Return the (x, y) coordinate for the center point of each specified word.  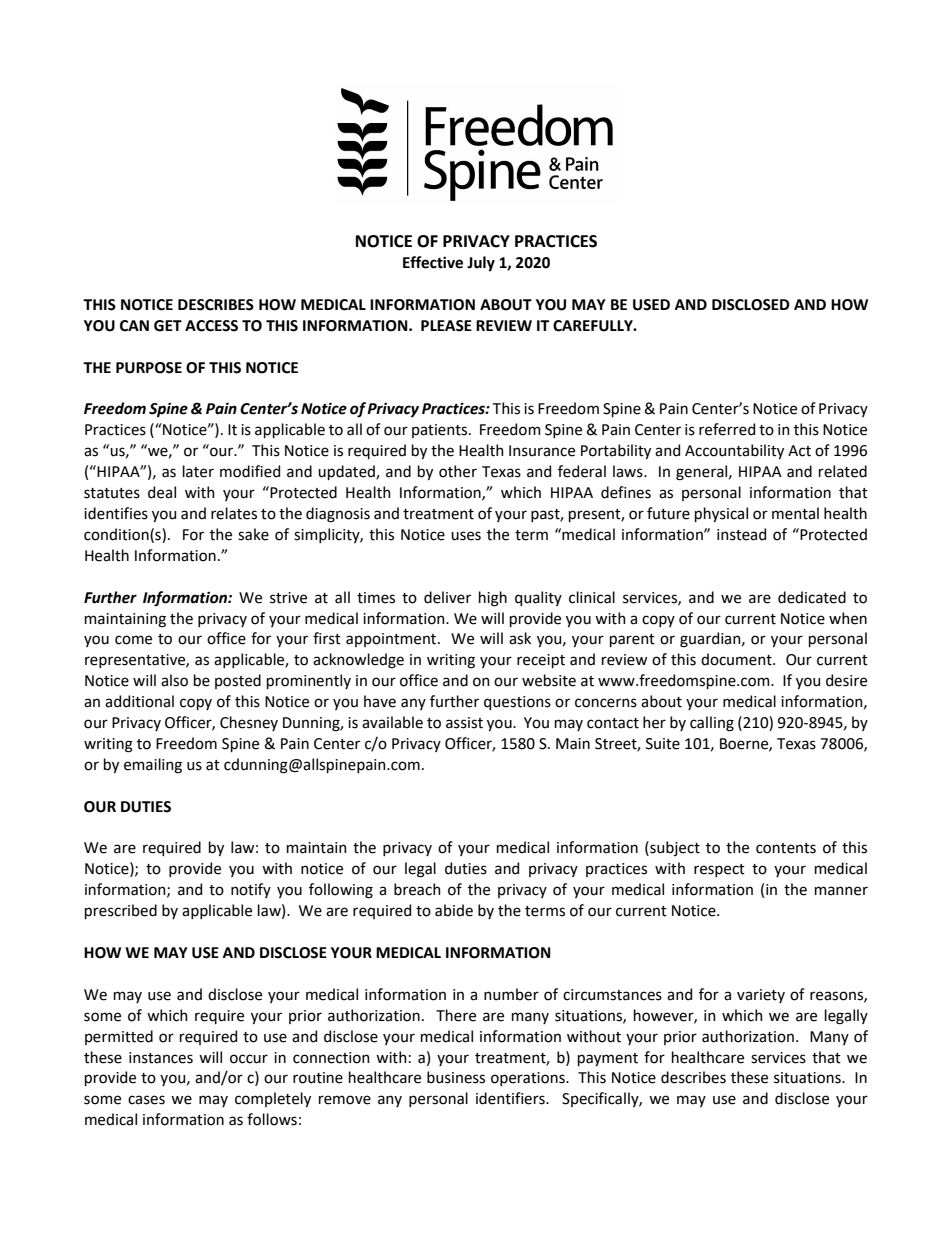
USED (651, 305)
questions (517, 703)
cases (146, 1100)
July (481, 263)
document (737, 659)
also (174, 680)
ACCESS (211, 326)
